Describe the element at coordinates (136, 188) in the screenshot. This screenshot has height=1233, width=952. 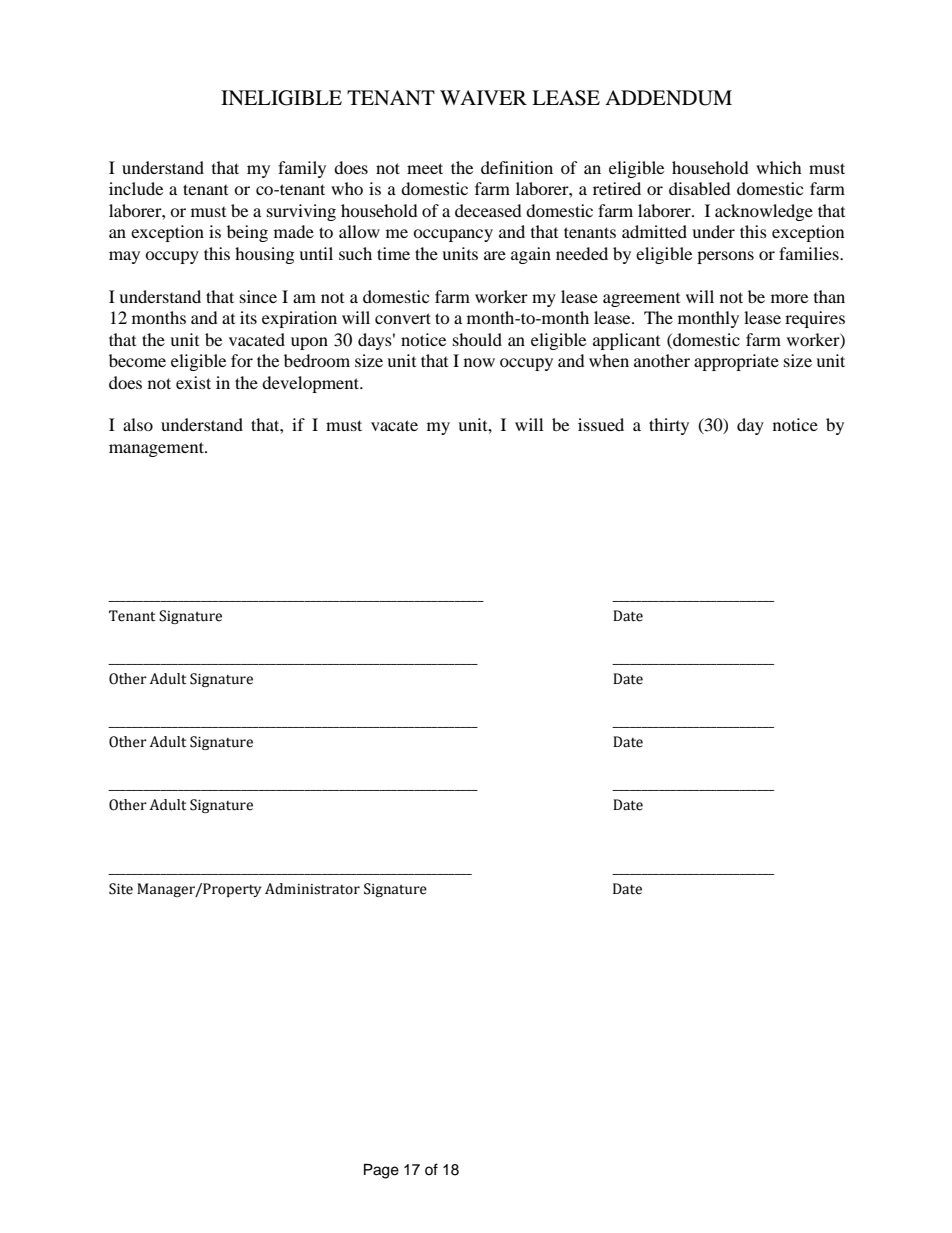
I see `include` at that location.
